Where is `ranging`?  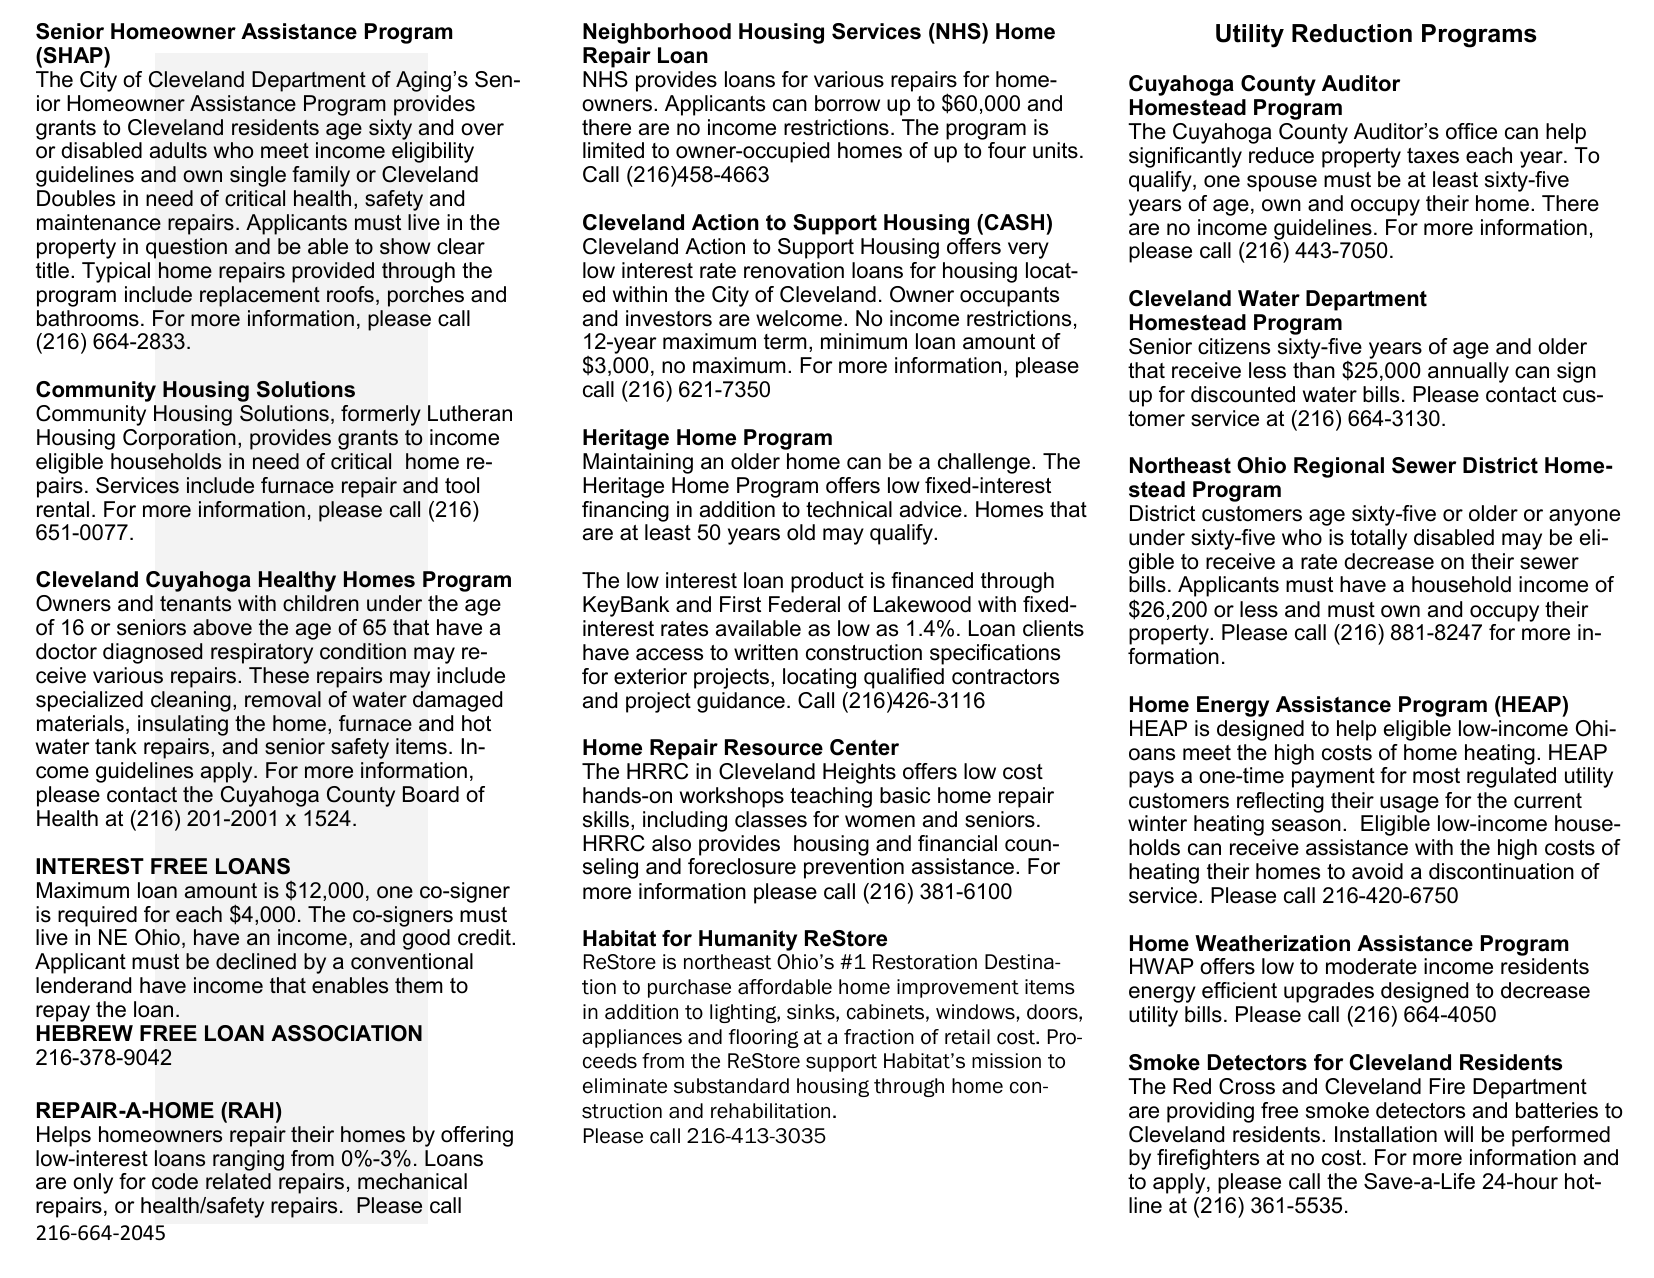
ranging is located at coordinates (248, 1160).
